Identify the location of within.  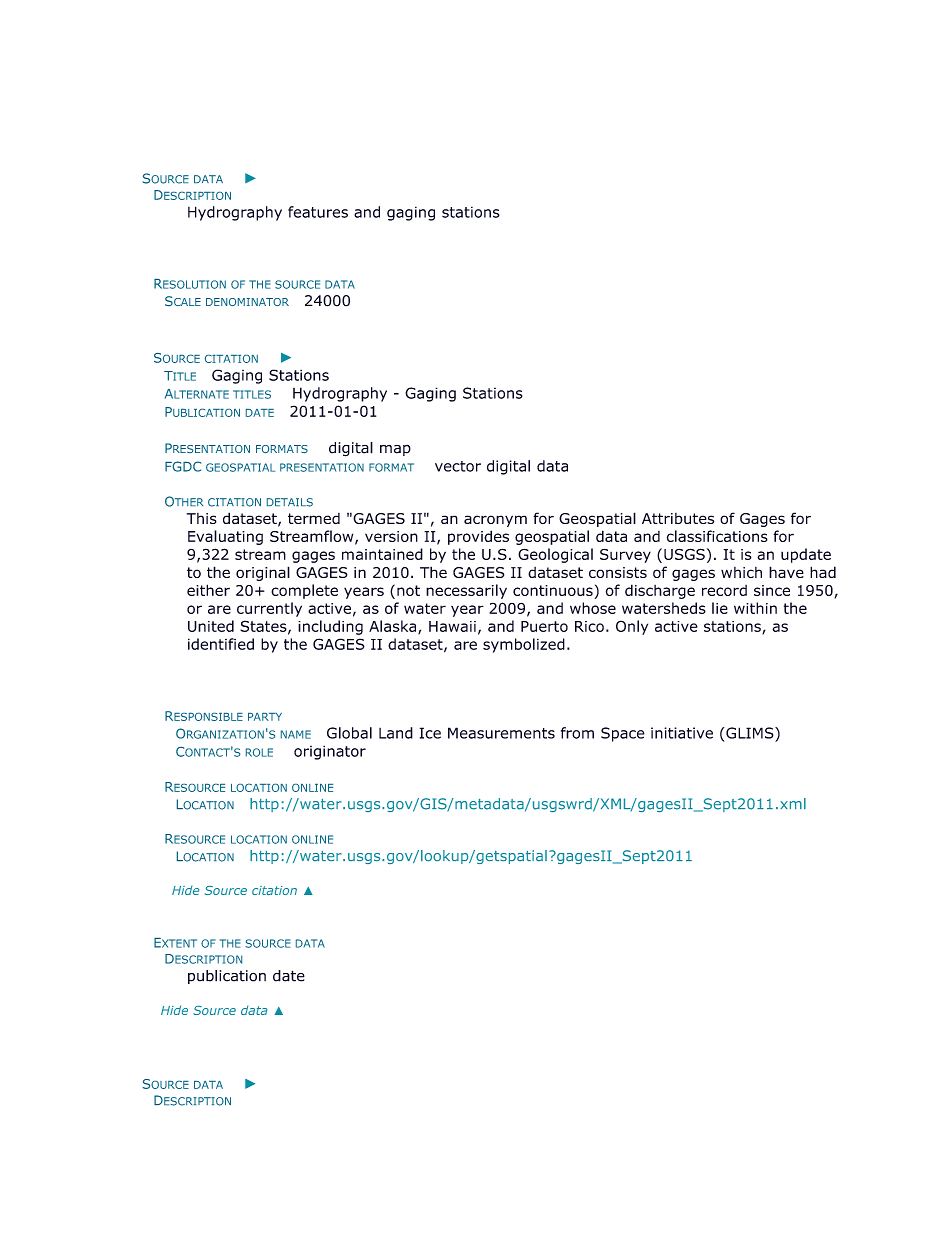
(755, 608).
